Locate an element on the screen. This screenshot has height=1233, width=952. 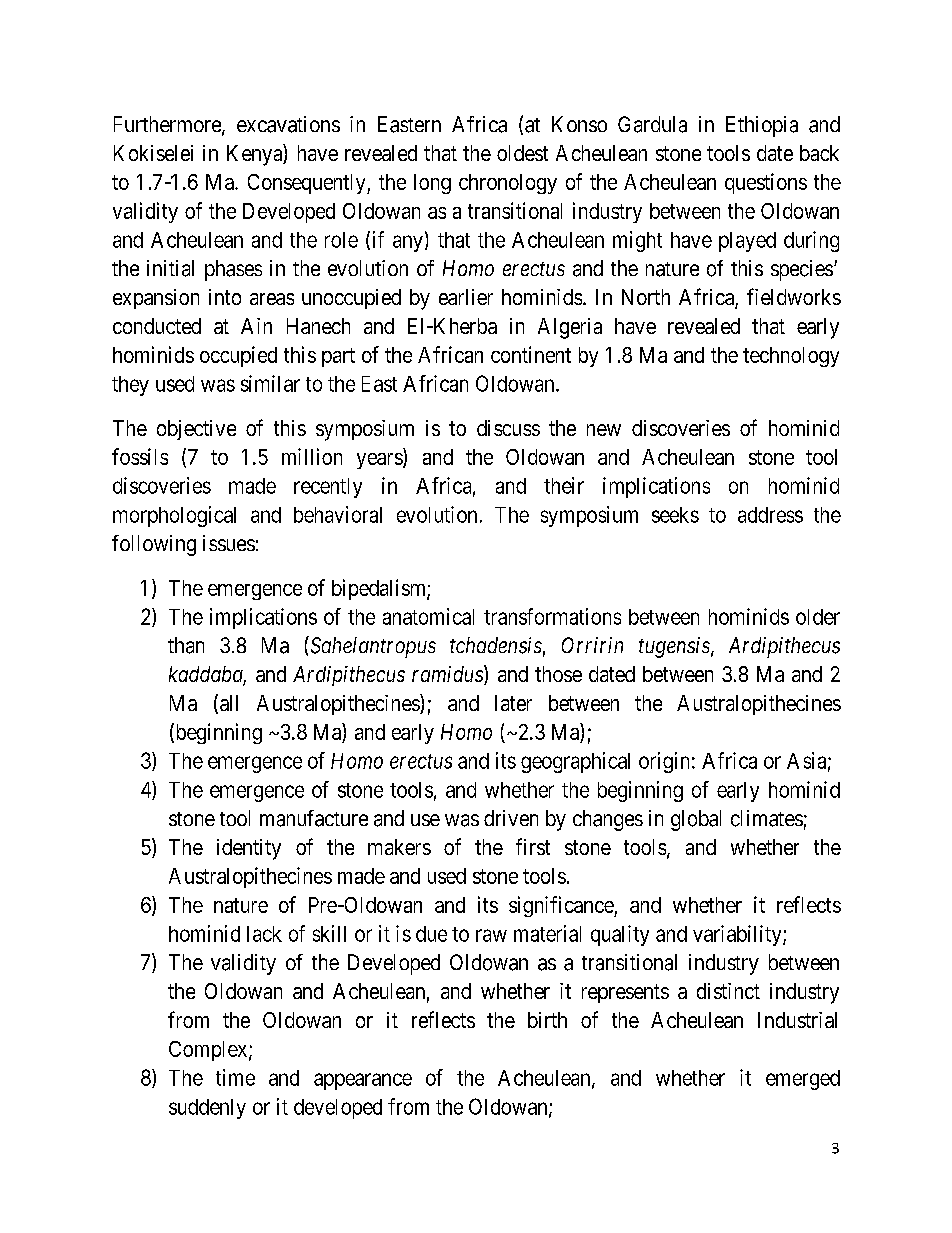
similar is located at coordinates (270, 383).
